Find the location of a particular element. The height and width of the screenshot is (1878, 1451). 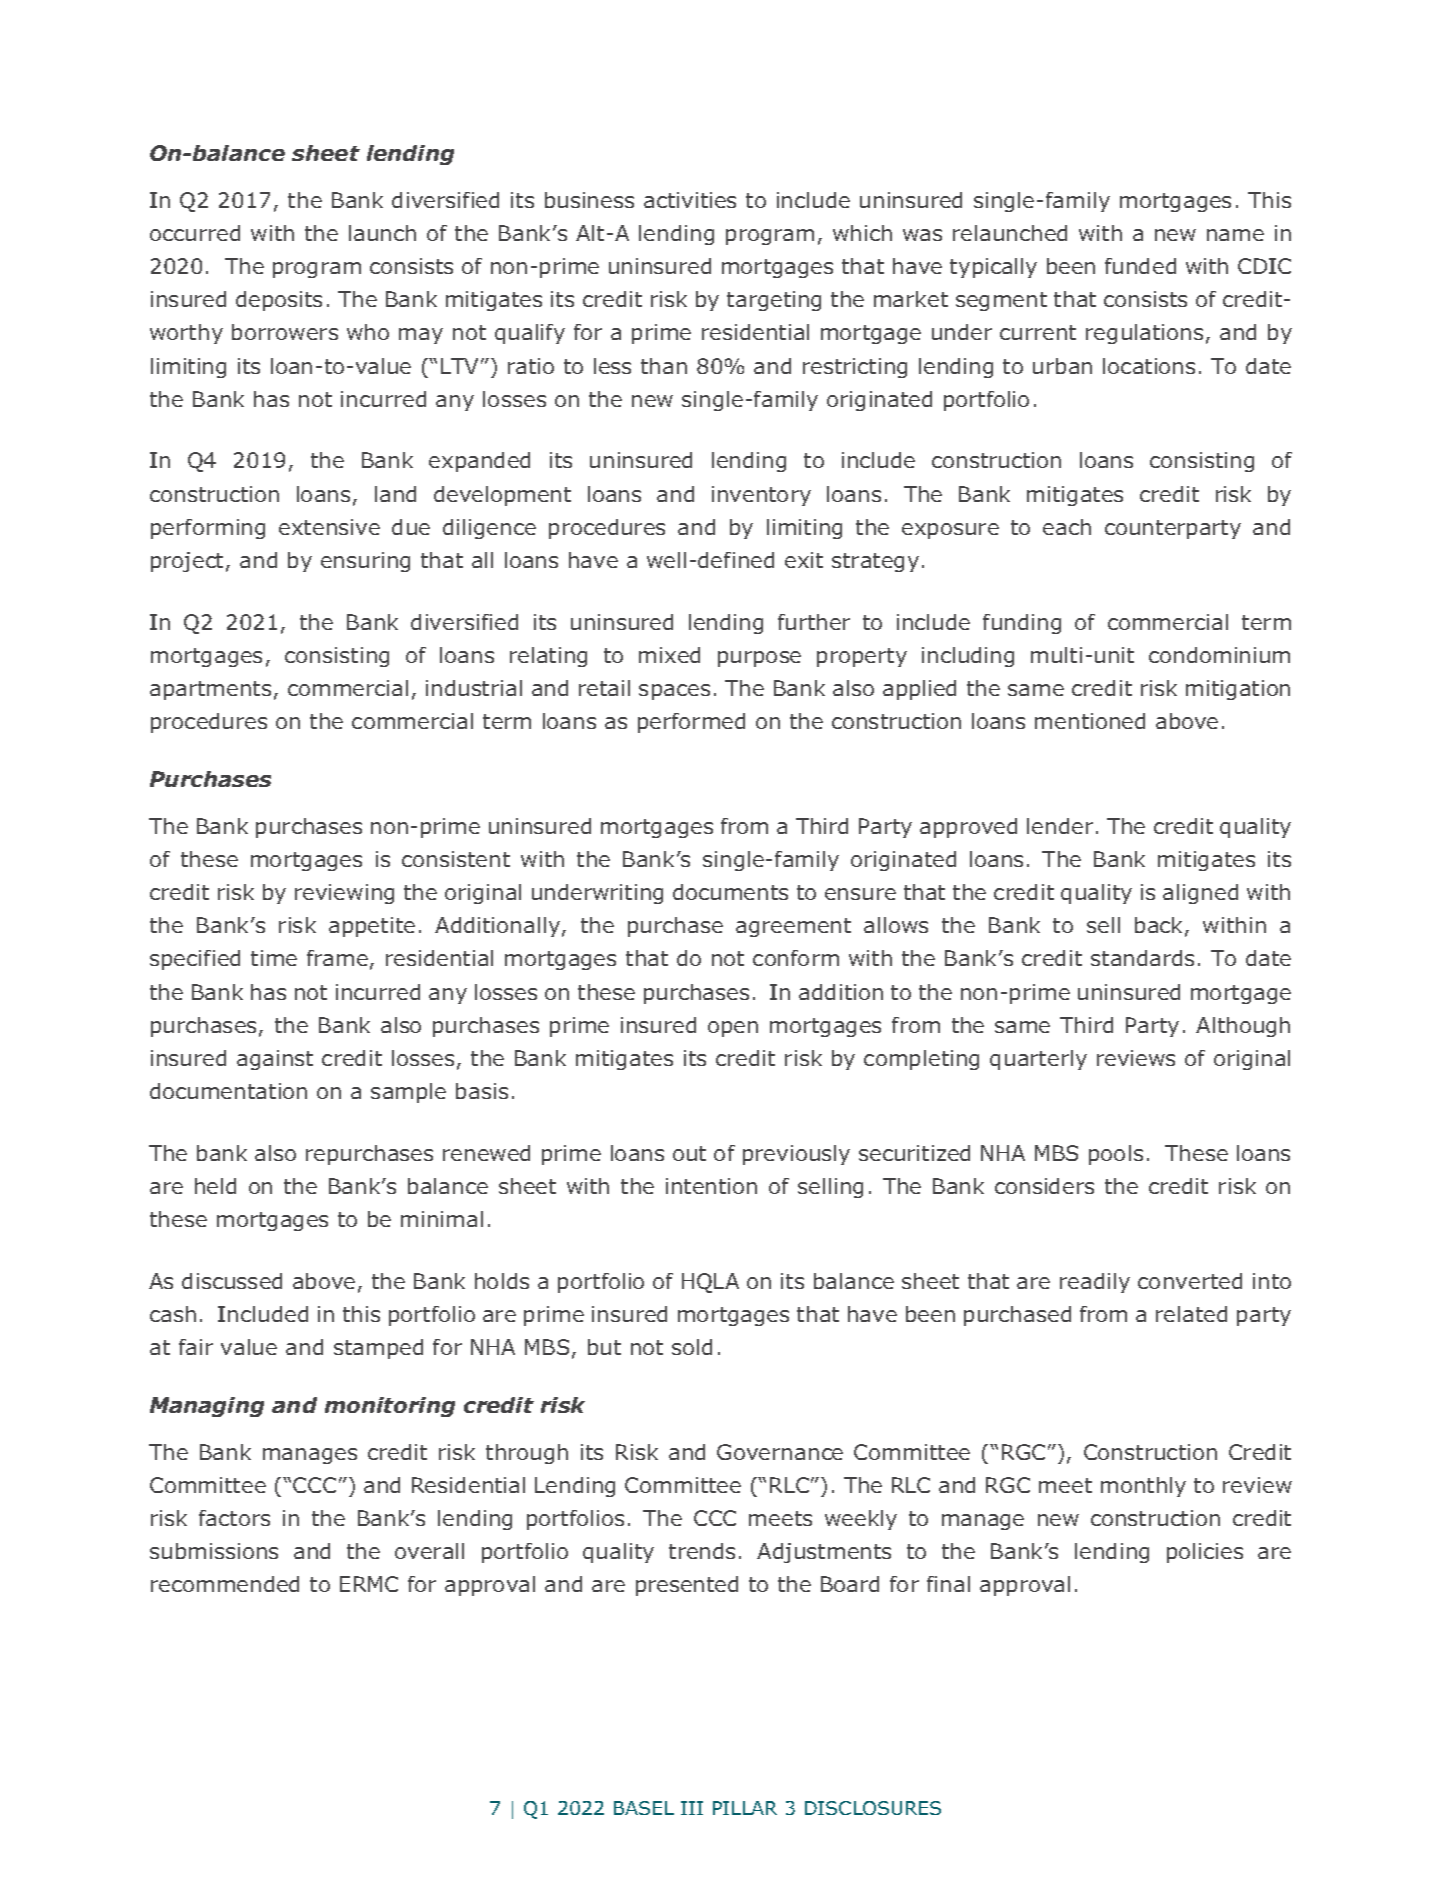

PILLAR is located at coordinates (745, 1808).
